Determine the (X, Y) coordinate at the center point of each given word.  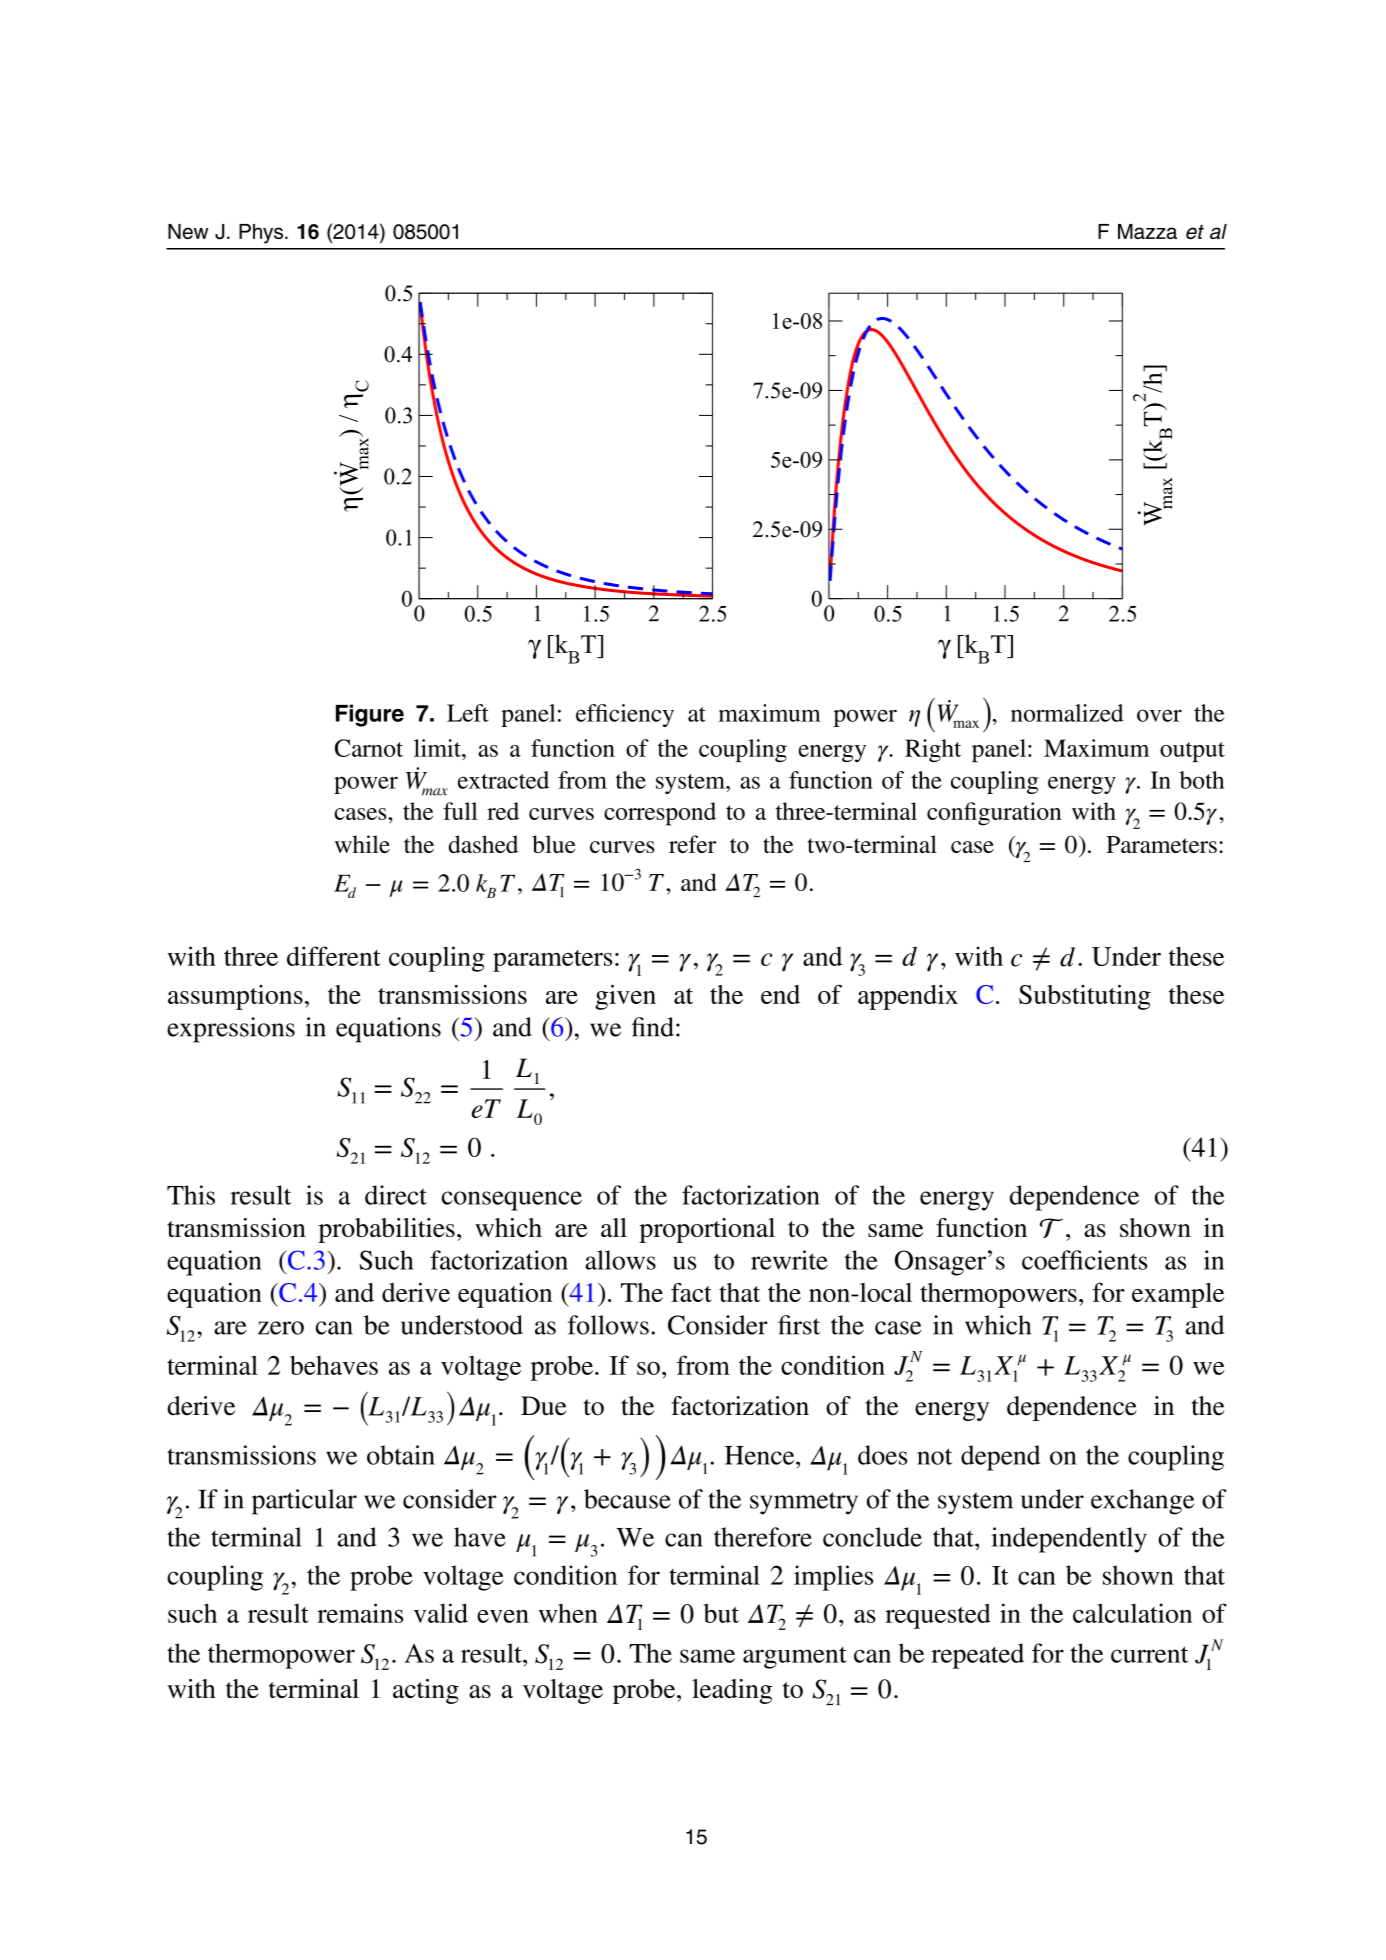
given (625, 997)
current (1149, 1654)
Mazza (1147, 231)
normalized (1067, 713)
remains (360, 1613)
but (721, 1613)
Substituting (1085, 997)
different (334, 956)
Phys (262, 234)
